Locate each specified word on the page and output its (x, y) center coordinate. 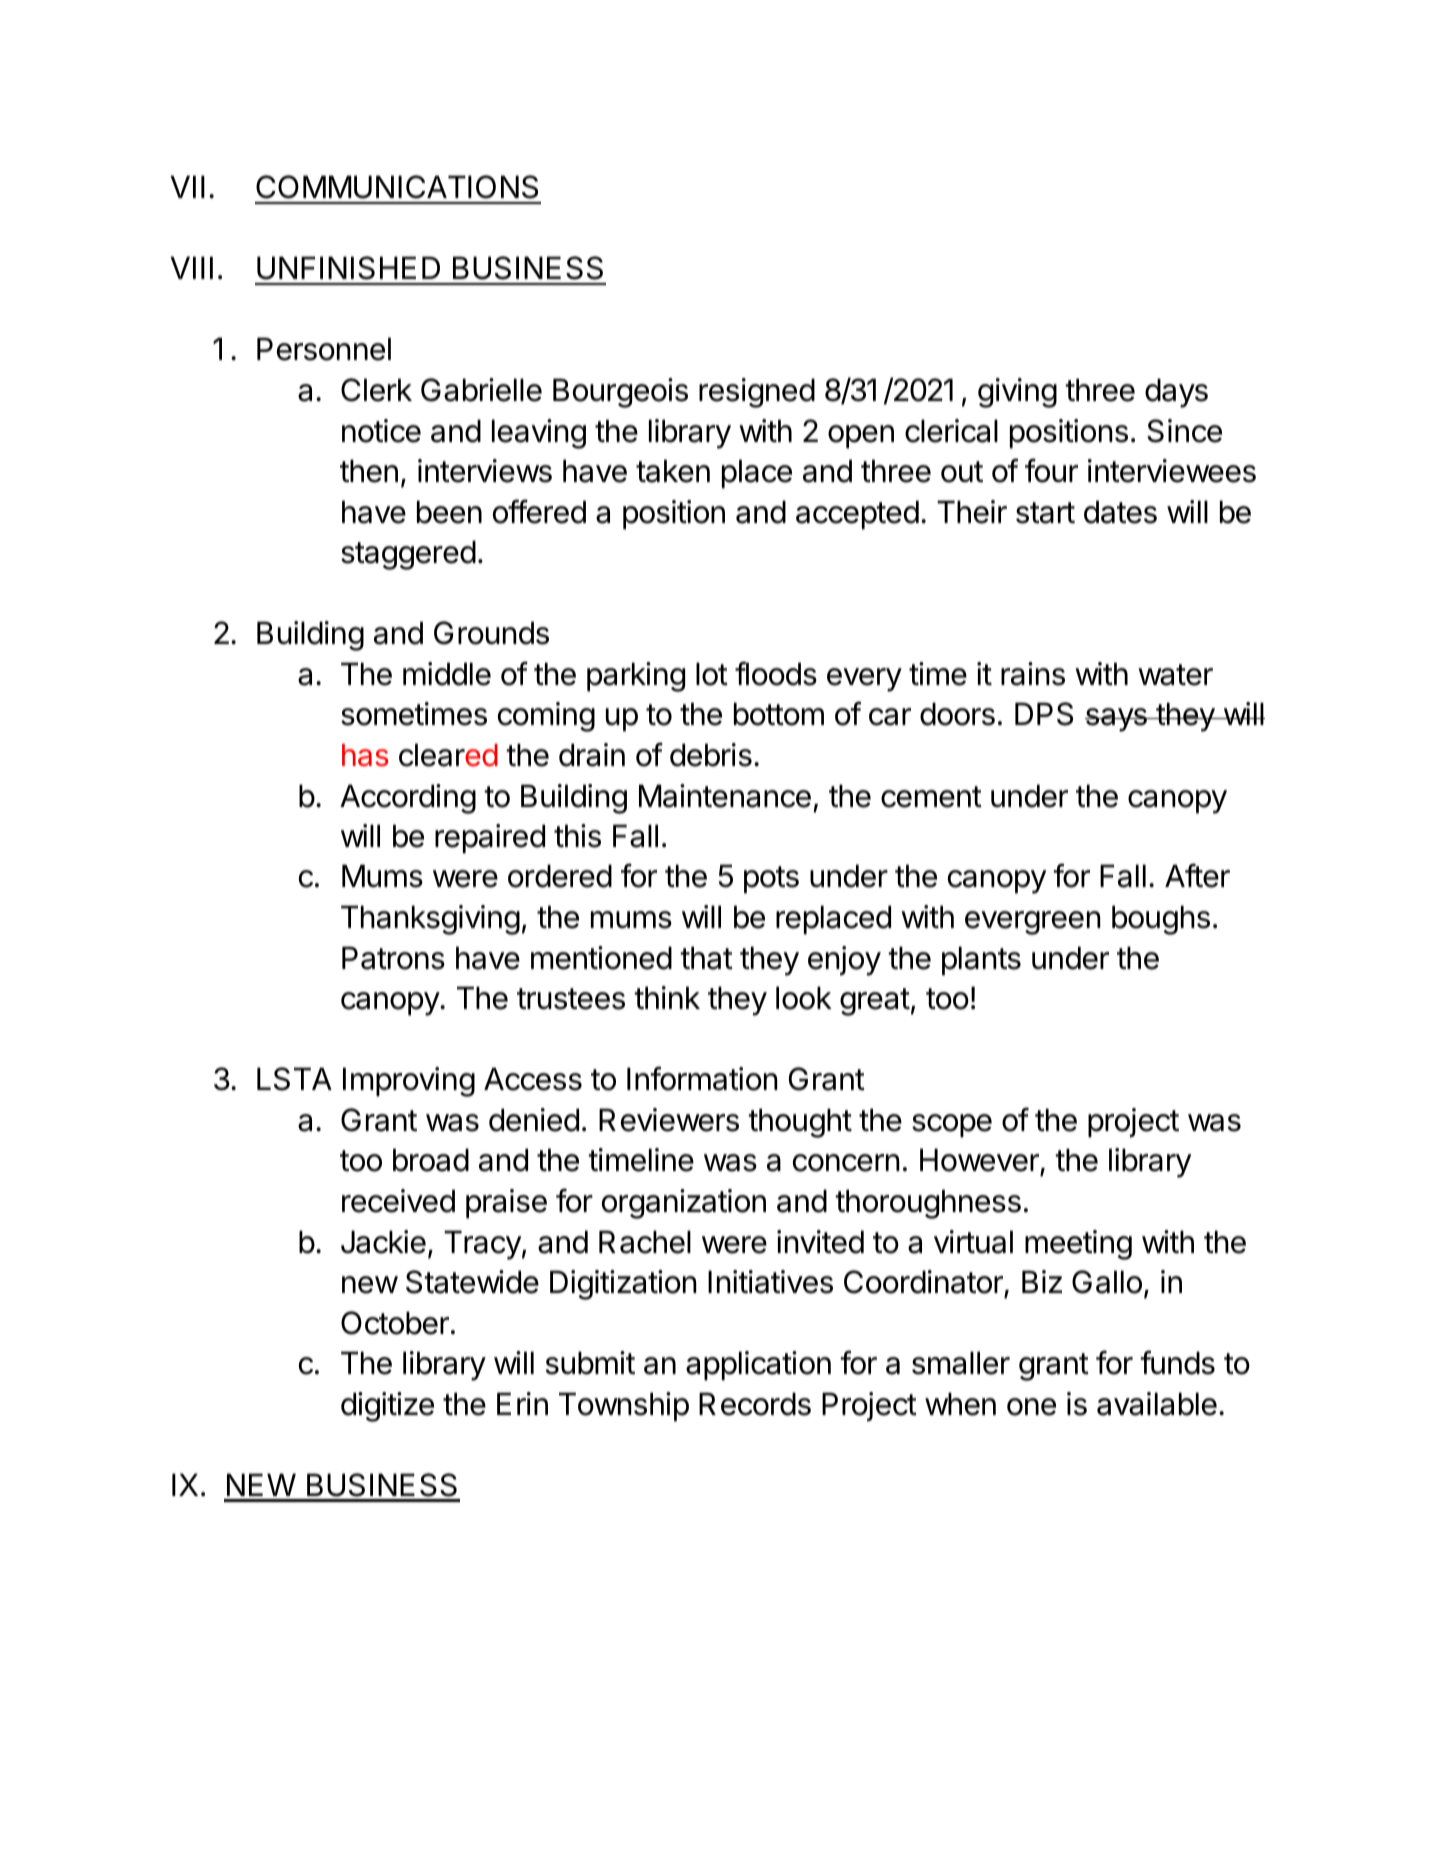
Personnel (324, 349)
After (1197, 875)
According (408, 799)
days (1176, 393)
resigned (757, 393)
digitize (387, 1407)
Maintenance (725, 796)
